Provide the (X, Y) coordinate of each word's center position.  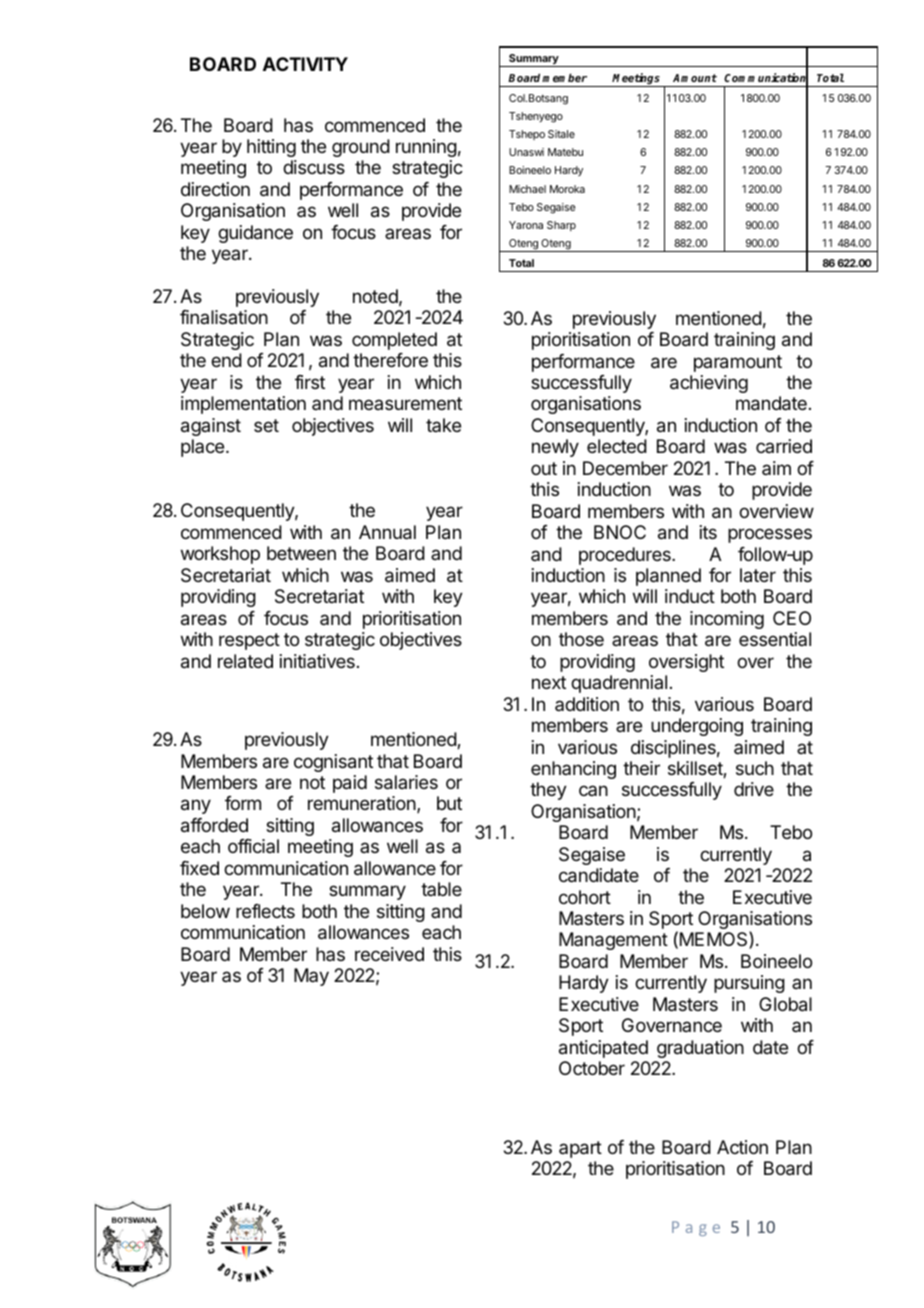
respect (249, 641)
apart (580, 1149)
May (311, 977)
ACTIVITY (305, 64)
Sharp (561, 226)
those (581, 639)
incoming (727, 620)
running (426, 148)
